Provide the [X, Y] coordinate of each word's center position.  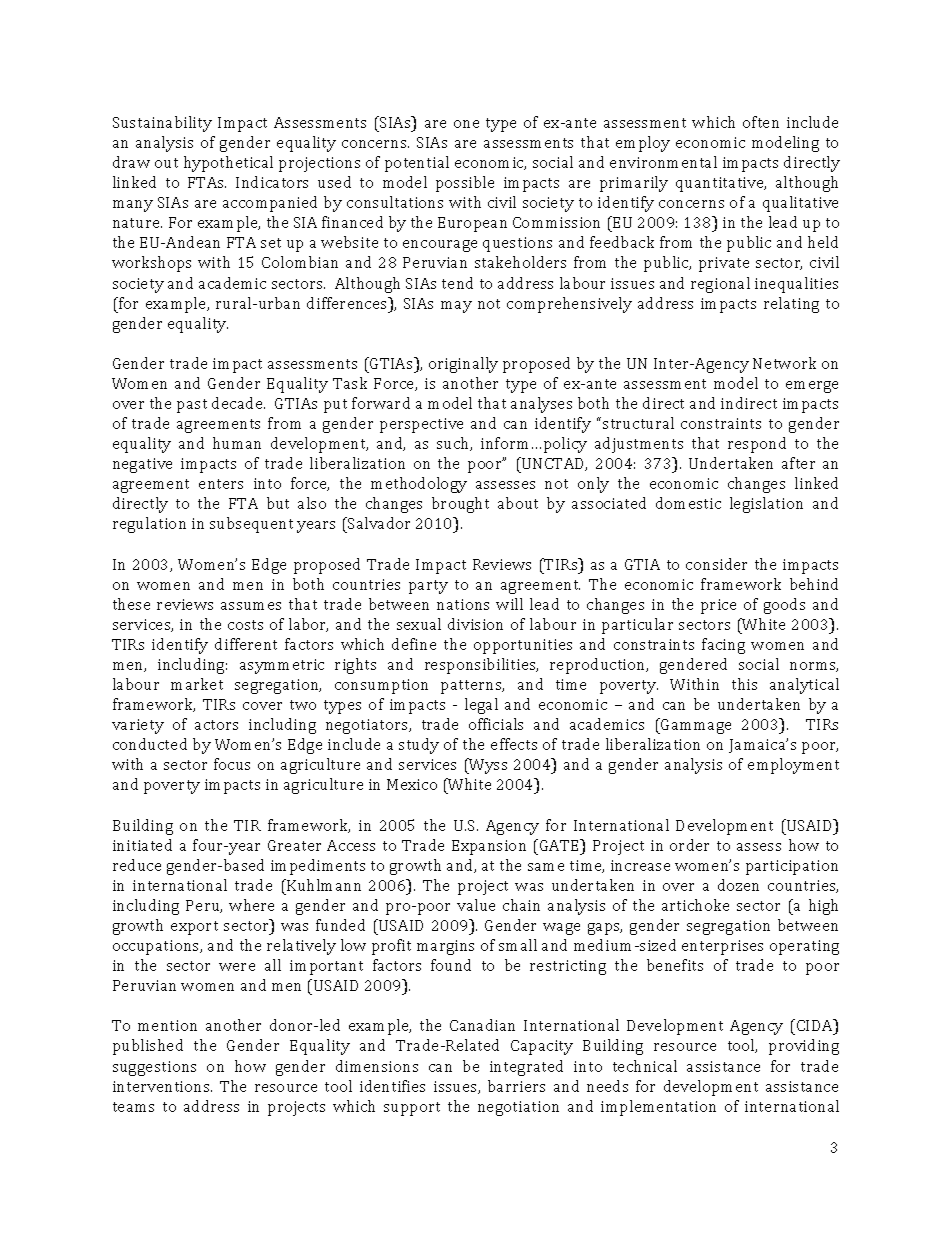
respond [757, 445]
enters [221, 484]
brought [460, 505]
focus [232, 764]
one [466, 124]
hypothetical [228, 164]
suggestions [154, 1068]
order [689, 845]
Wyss [487, 766]
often [761, 122]
